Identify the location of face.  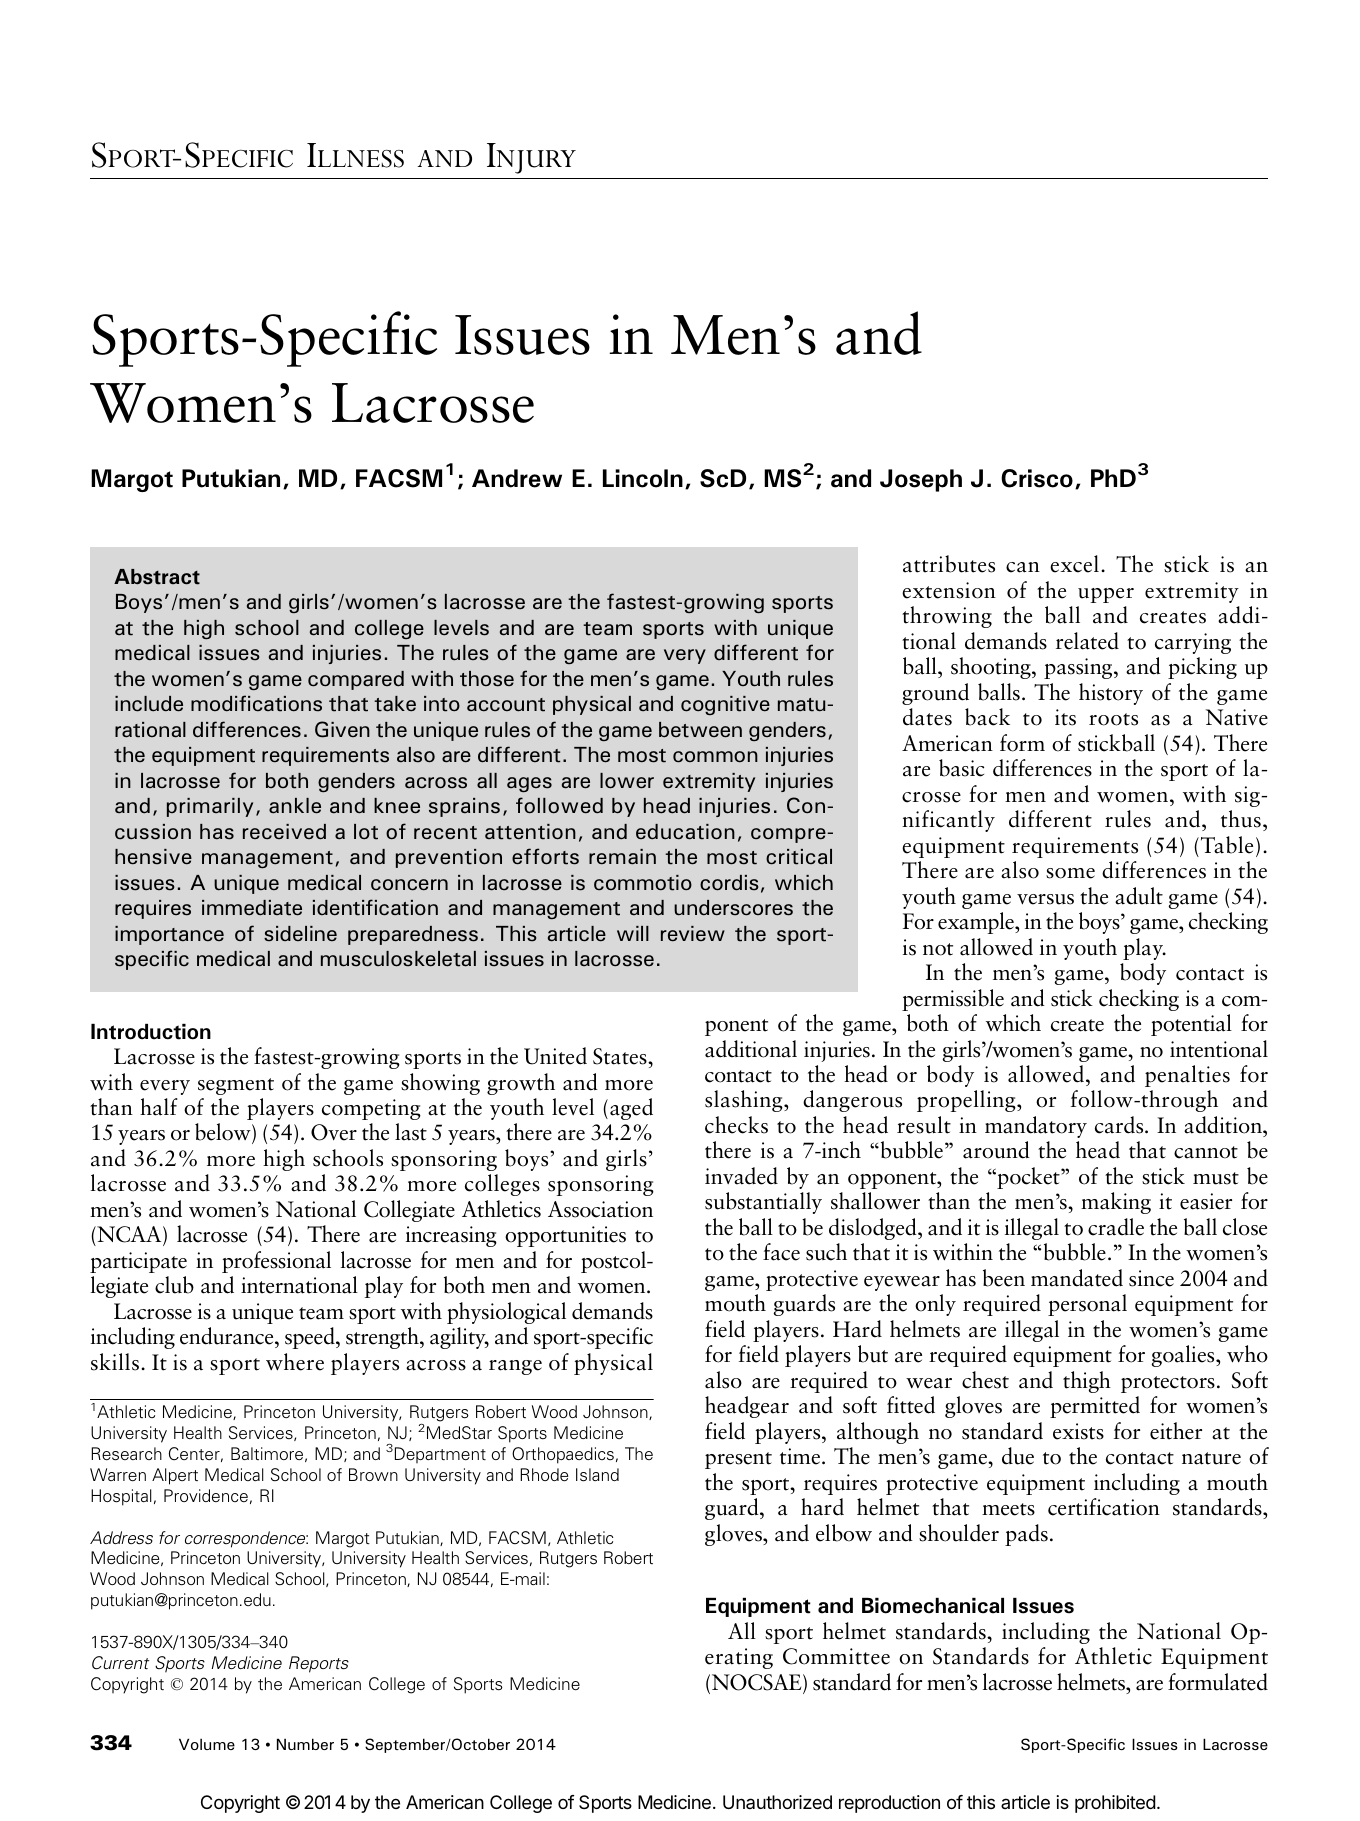
(781, 1252).
